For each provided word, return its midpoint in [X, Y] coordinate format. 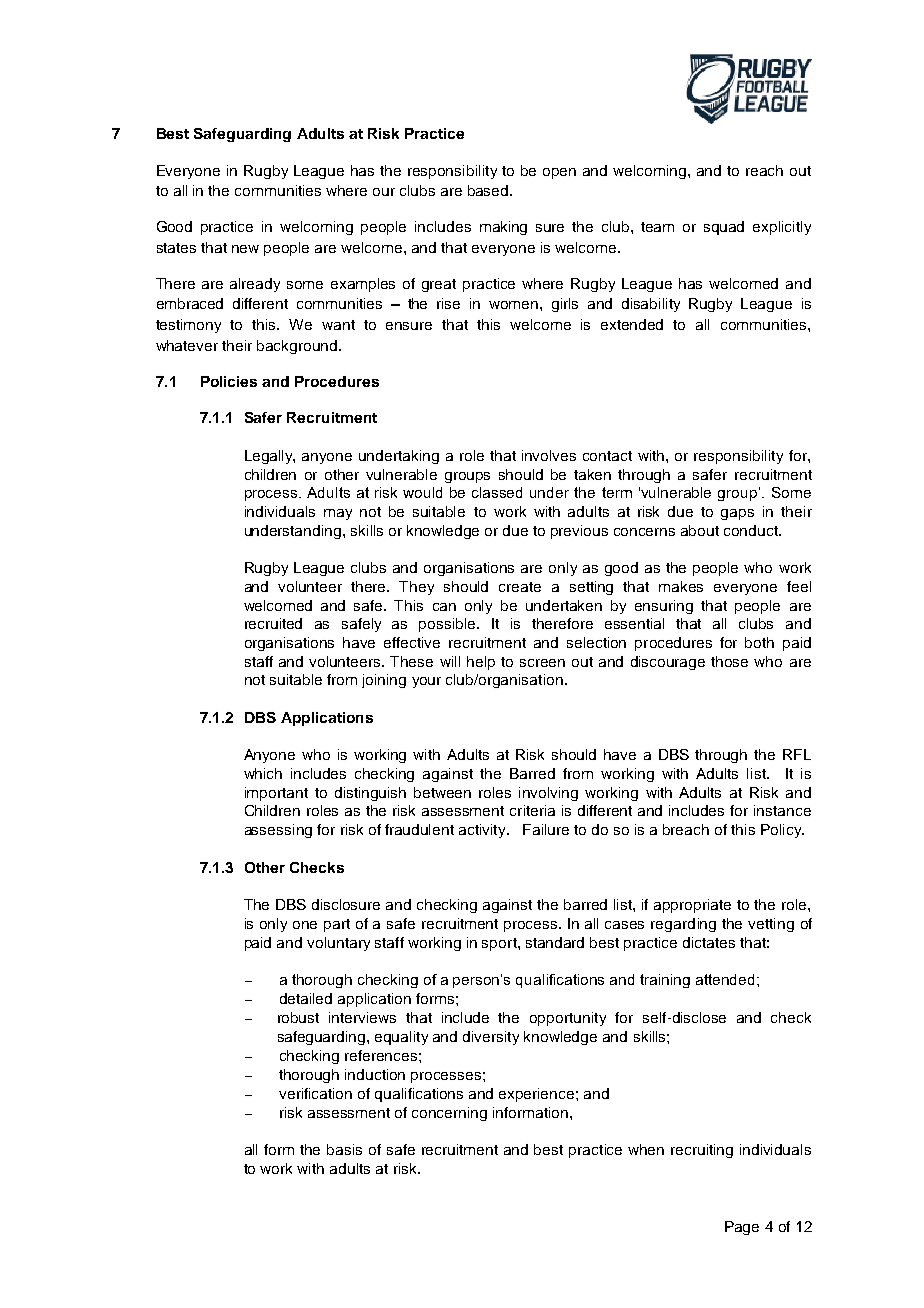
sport [500, 944]
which [263, 773]
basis [344, 1149]
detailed [306, 998]
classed [497, 492]
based [489, 190]
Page [742, 1228]
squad [724, 228]
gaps [737, 514]
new [245, 249]
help [481, 663]
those [729, 661]
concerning [449, 1114]
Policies [229, 381]
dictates [709, 942]
